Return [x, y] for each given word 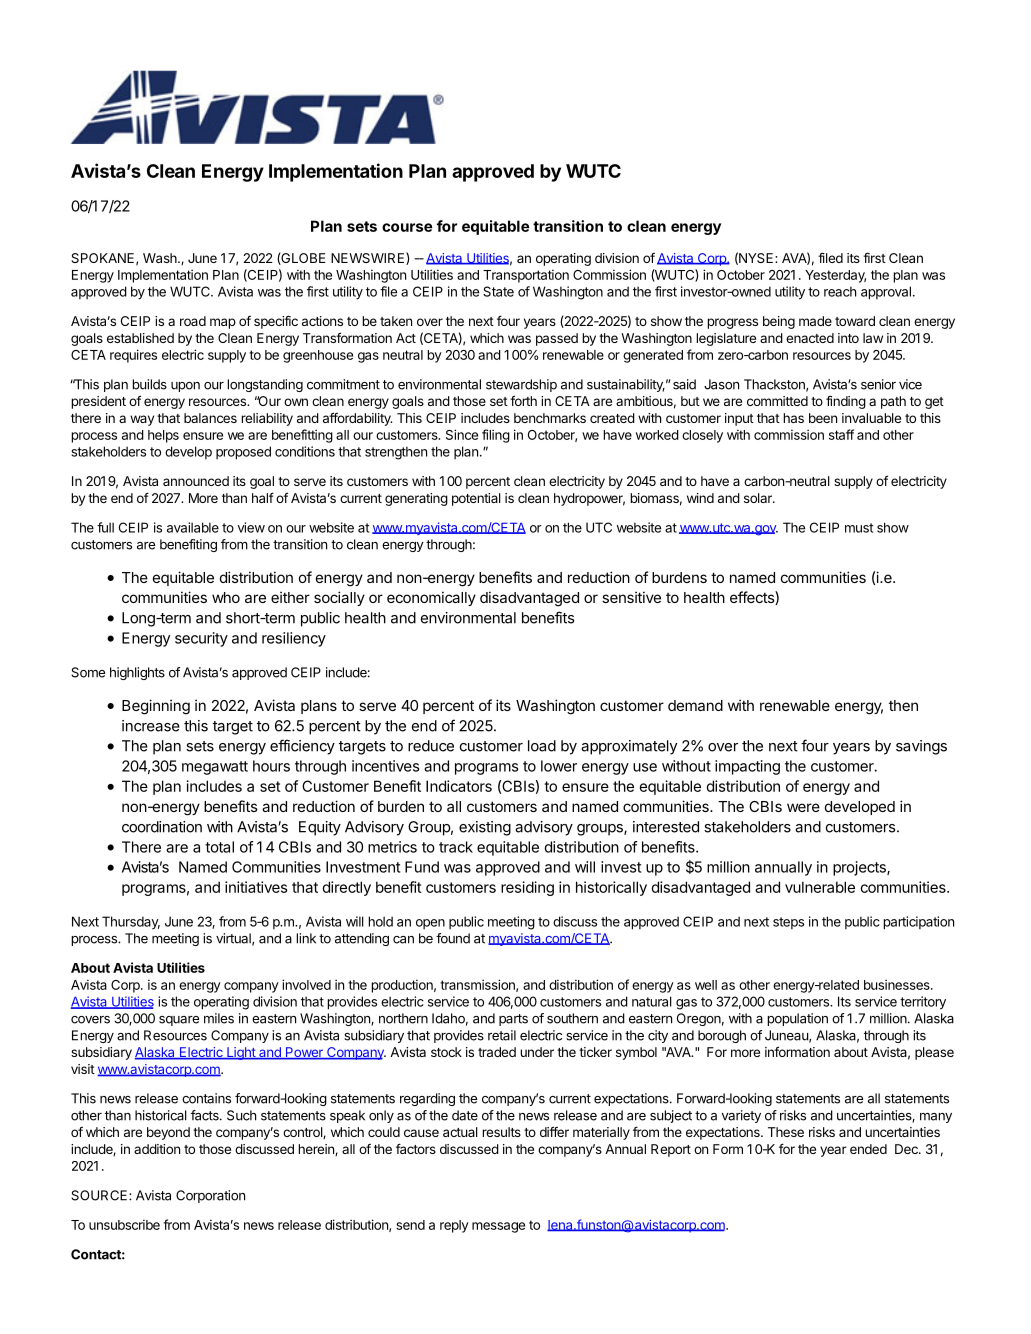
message [498, 1227]
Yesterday [835, 276]
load [542, 746]
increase [151, 726]
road [193, 321]
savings [921, 747]
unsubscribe [124, 1224]
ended [868, 1149]
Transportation [526, 276]
